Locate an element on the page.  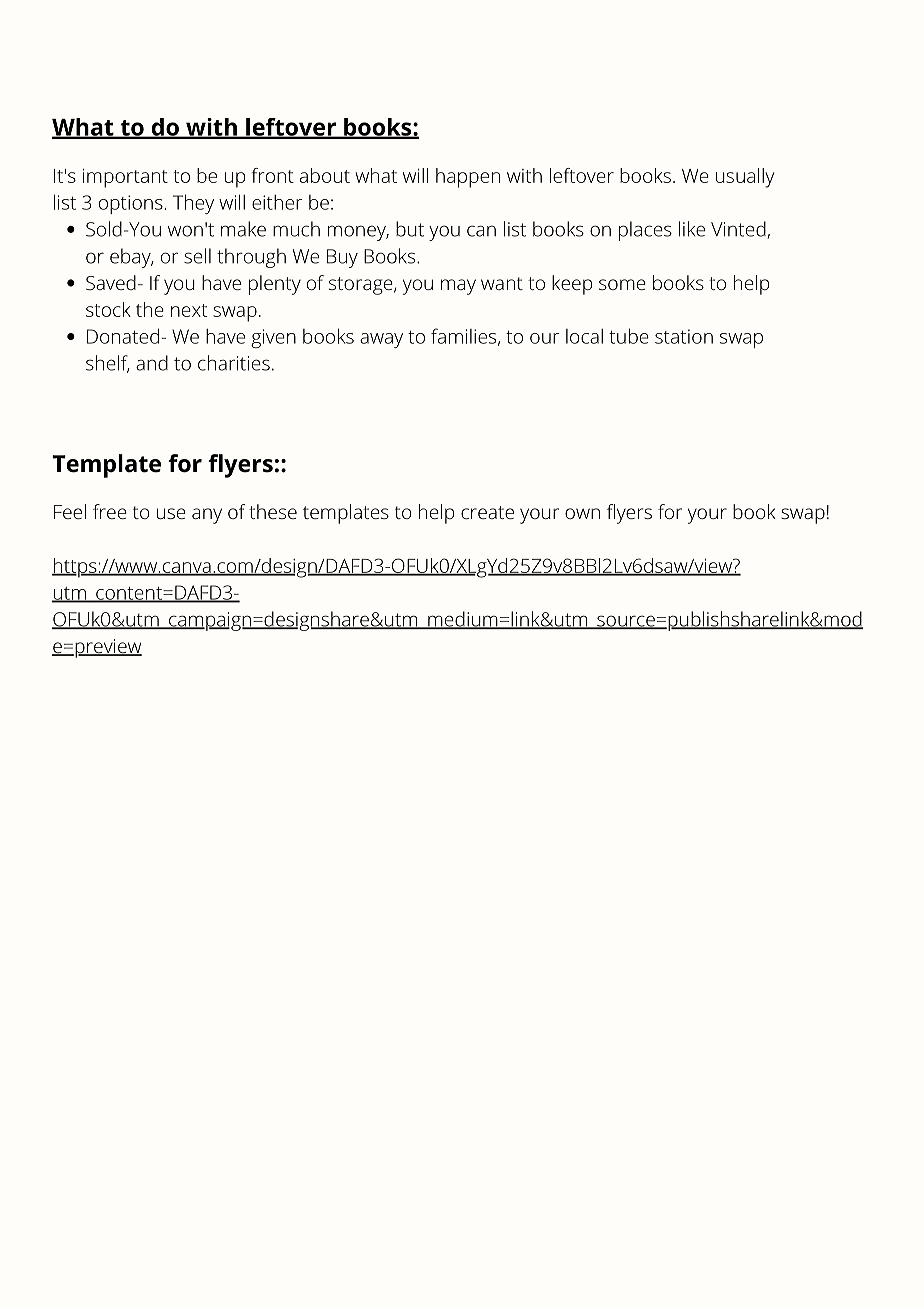
important is located at coordinates (125, 178).
